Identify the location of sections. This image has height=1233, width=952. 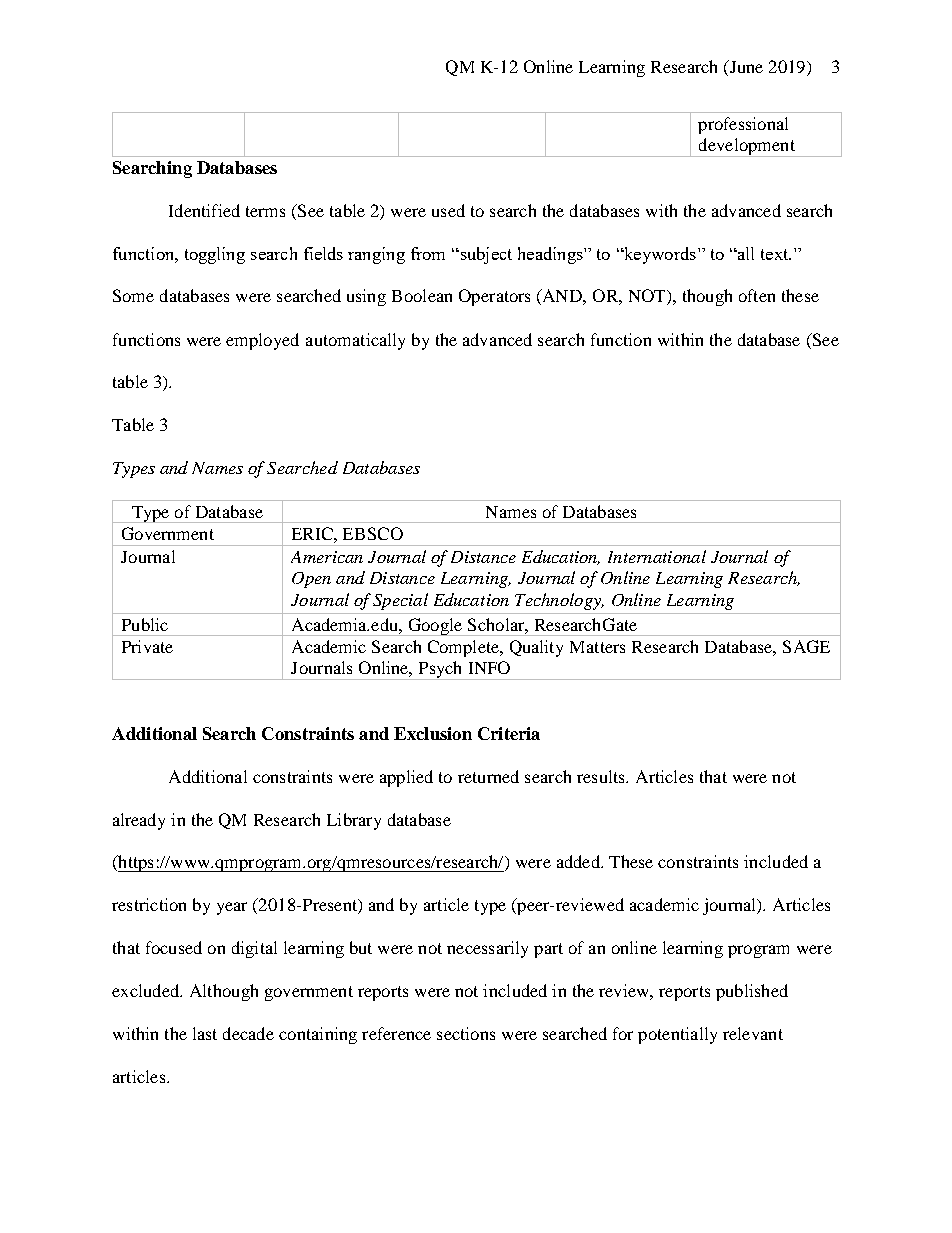
(466, 1033).
